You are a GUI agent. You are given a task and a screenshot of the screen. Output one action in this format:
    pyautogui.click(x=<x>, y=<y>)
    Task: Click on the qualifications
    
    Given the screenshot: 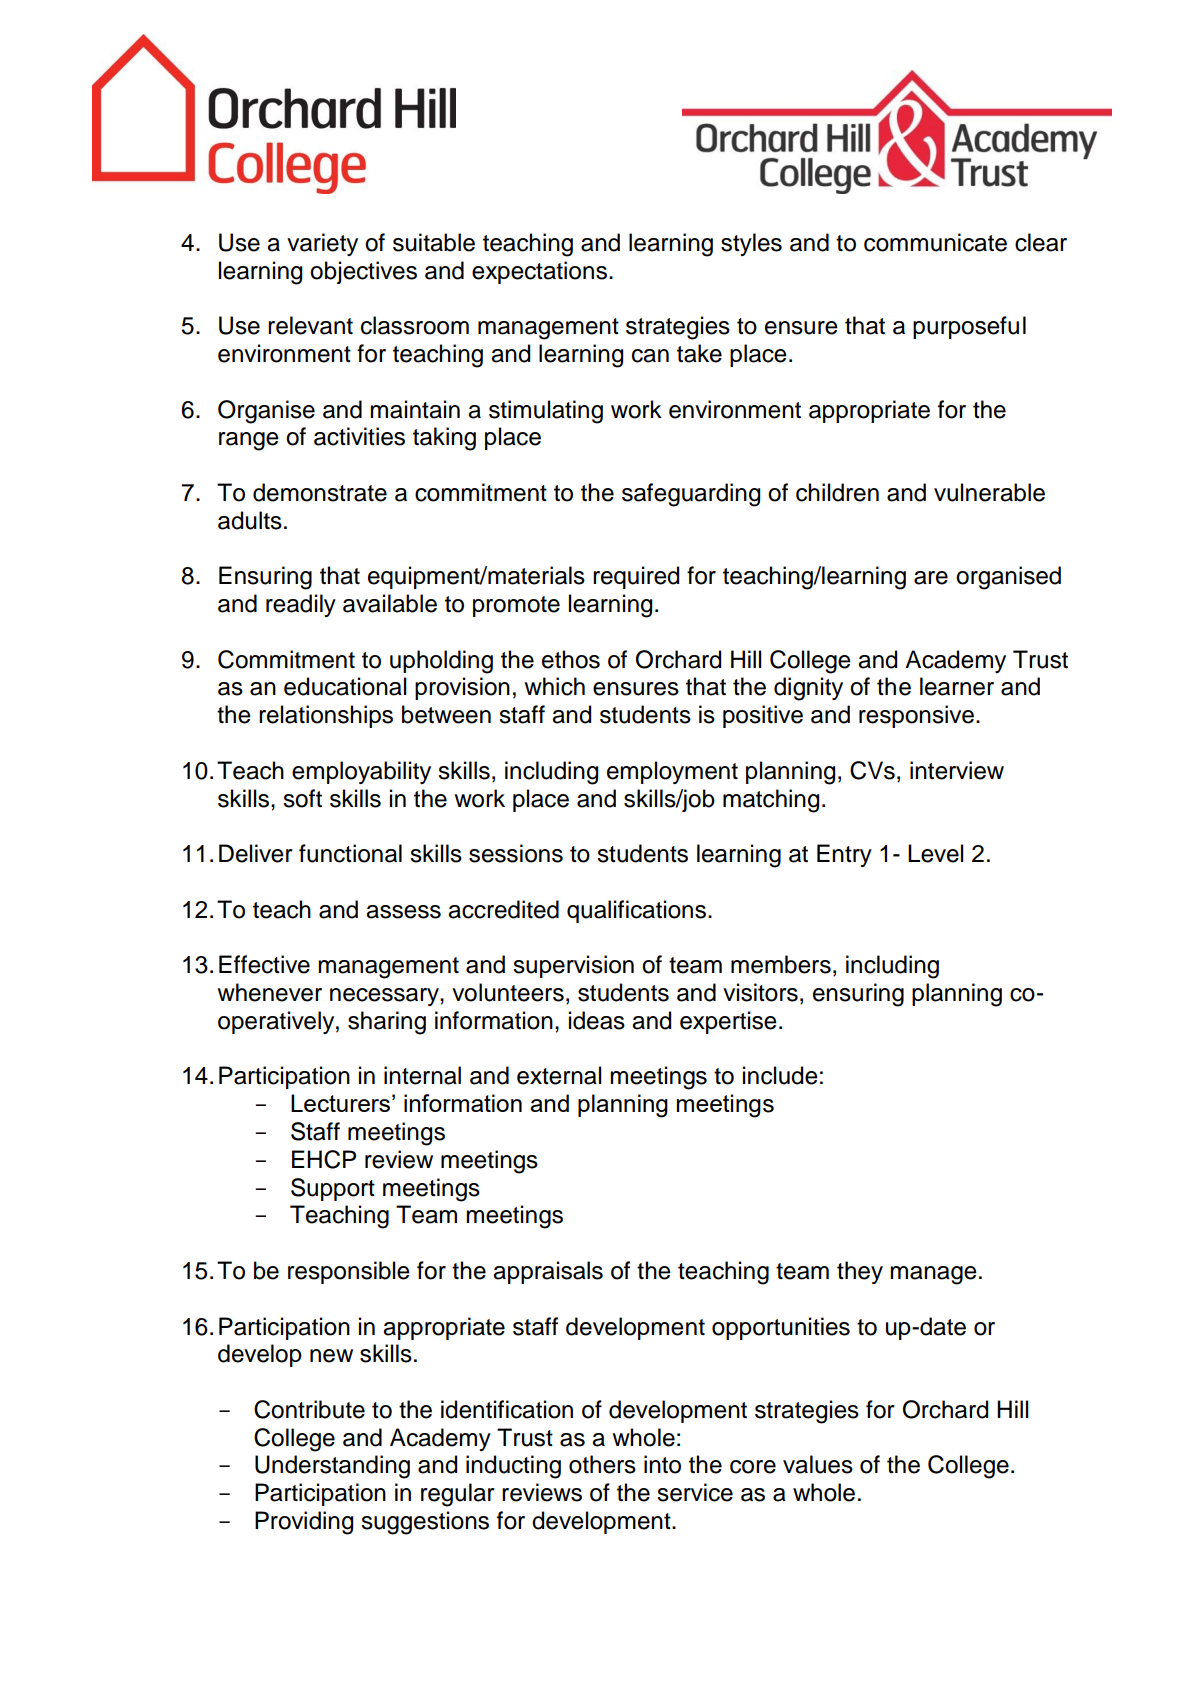 What is the action you would take?
    pyautogui.click(x=638, y=911)
